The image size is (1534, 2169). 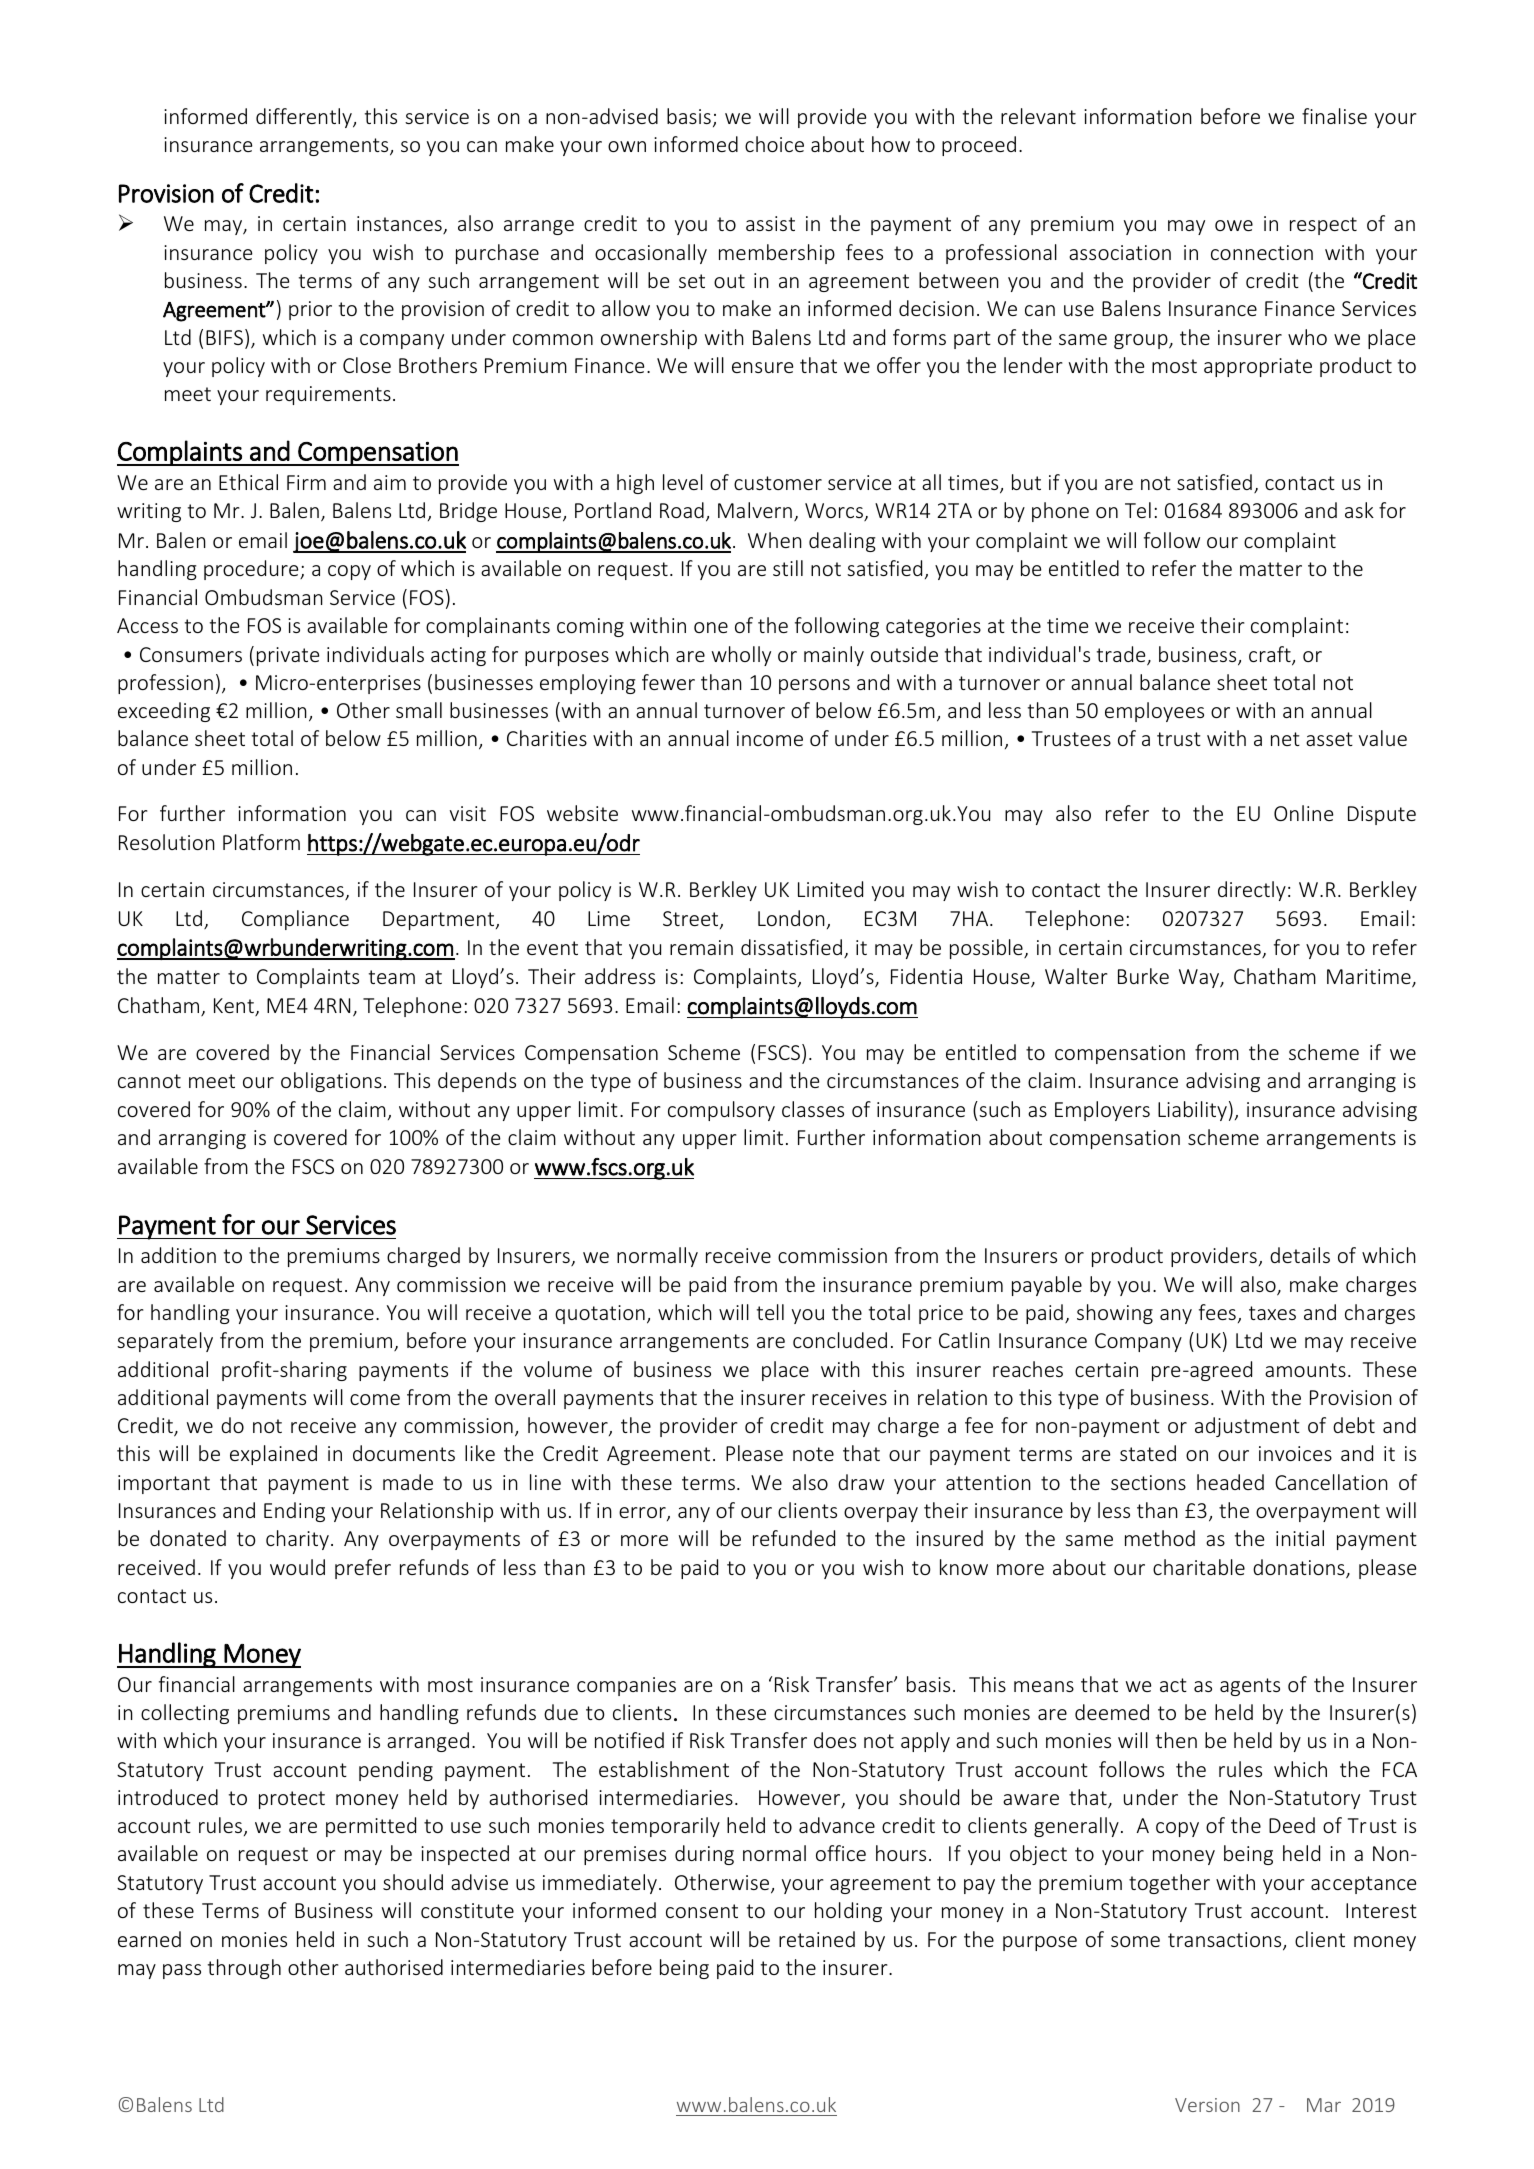 I want to click on obligations, so click(x=331, y=1082).
